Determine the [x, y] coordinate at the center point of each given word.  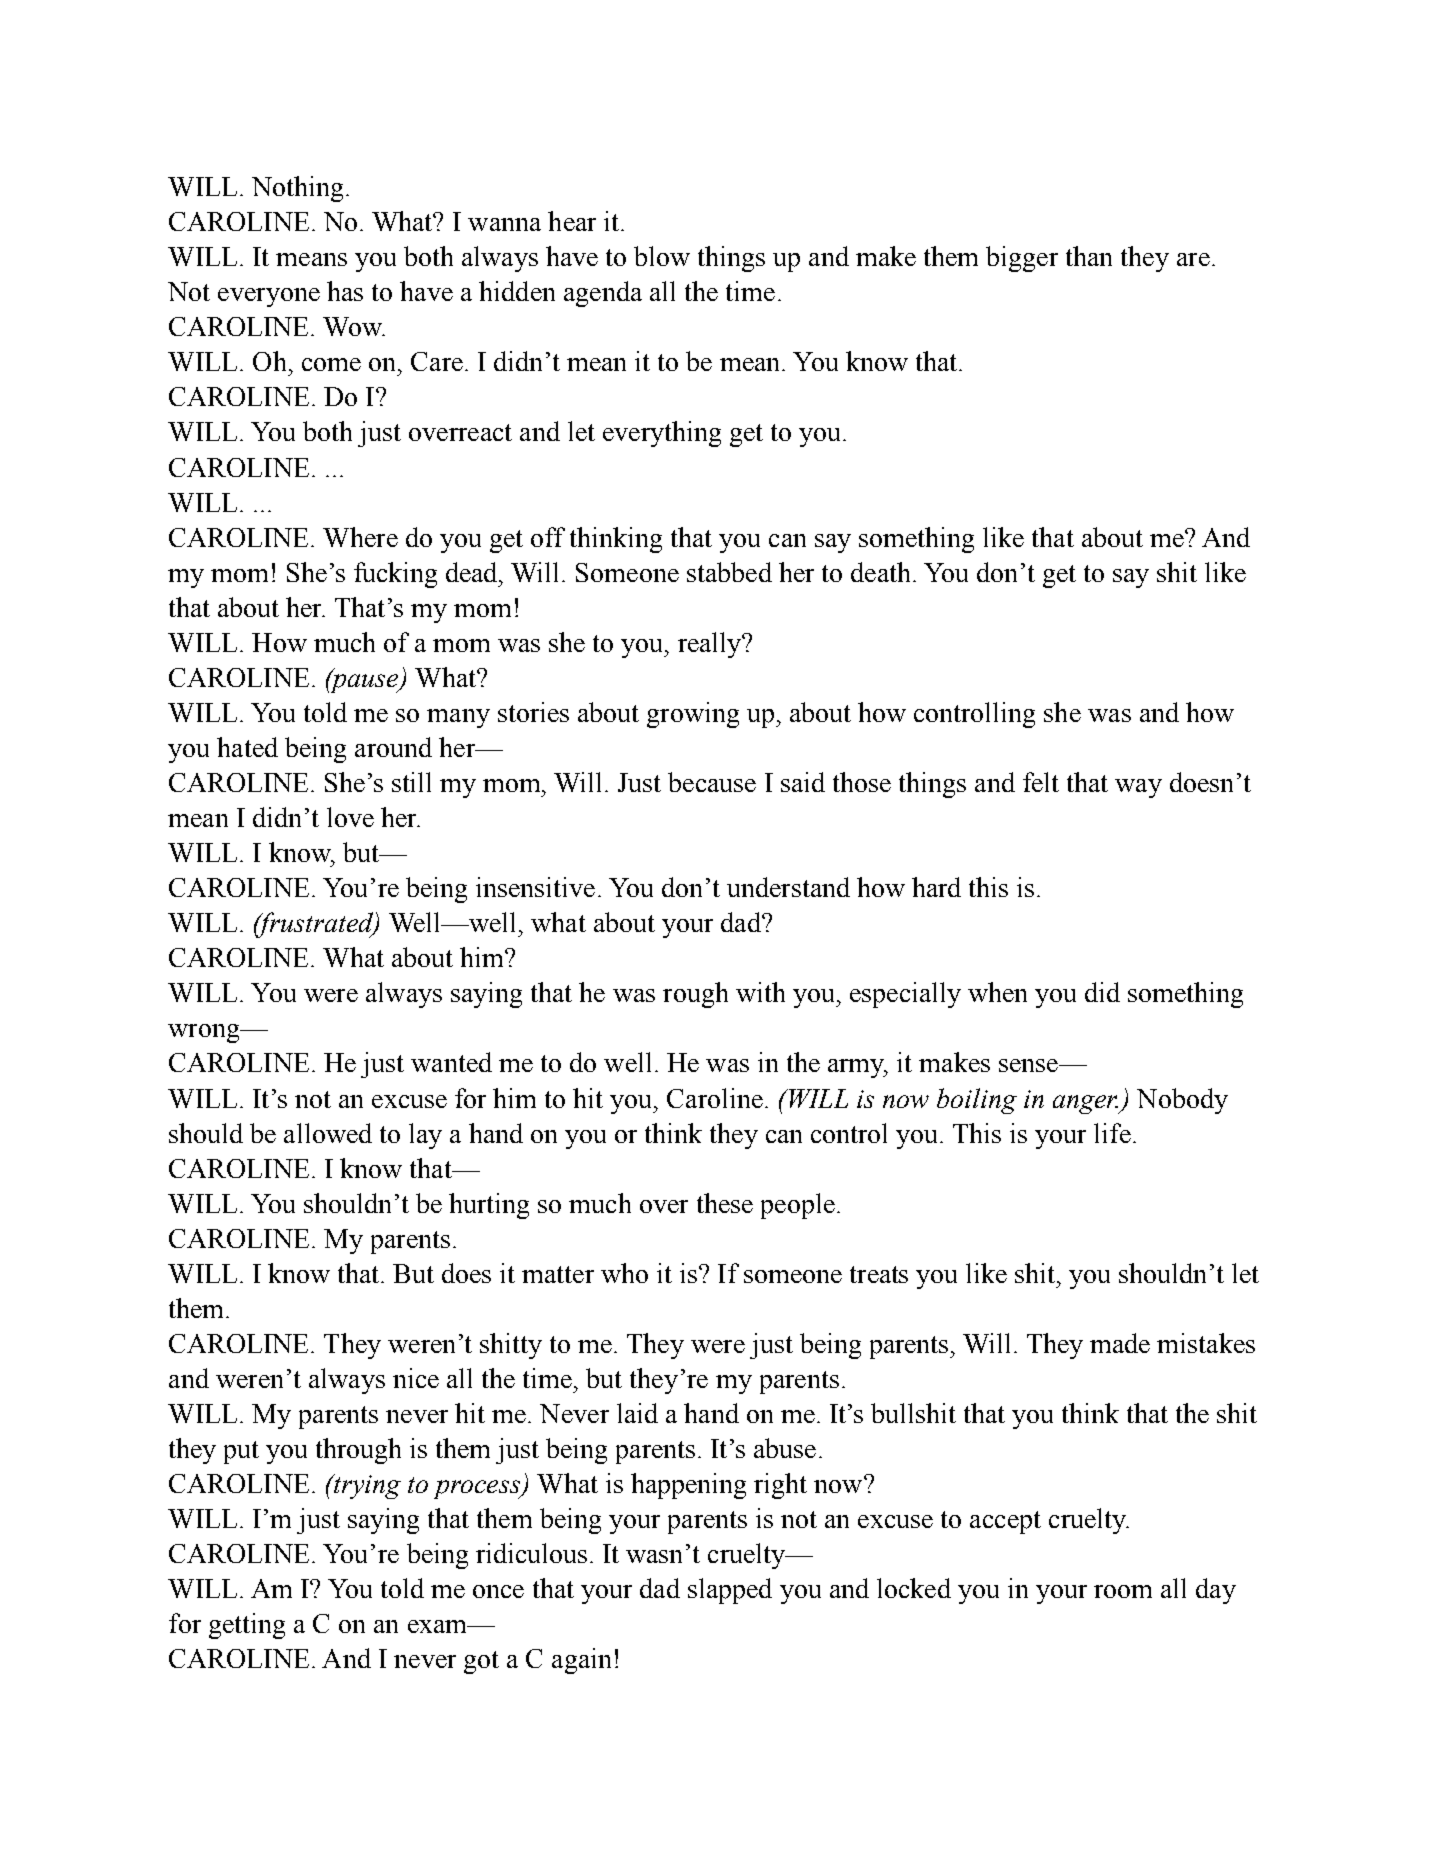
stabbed [729, 572]
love [350, 817]
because [712, 782]
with [760, 992]
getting [247, 1626]
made [1120, 1343]
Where [360, 537]
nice [416, 1378]
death [880, 572]
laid [637, 1413]
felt [1041, 782]
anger [1086, 1104]
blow [662, 256]
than [1089, 256]
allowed [328, 1133]
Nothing [297, 189]
